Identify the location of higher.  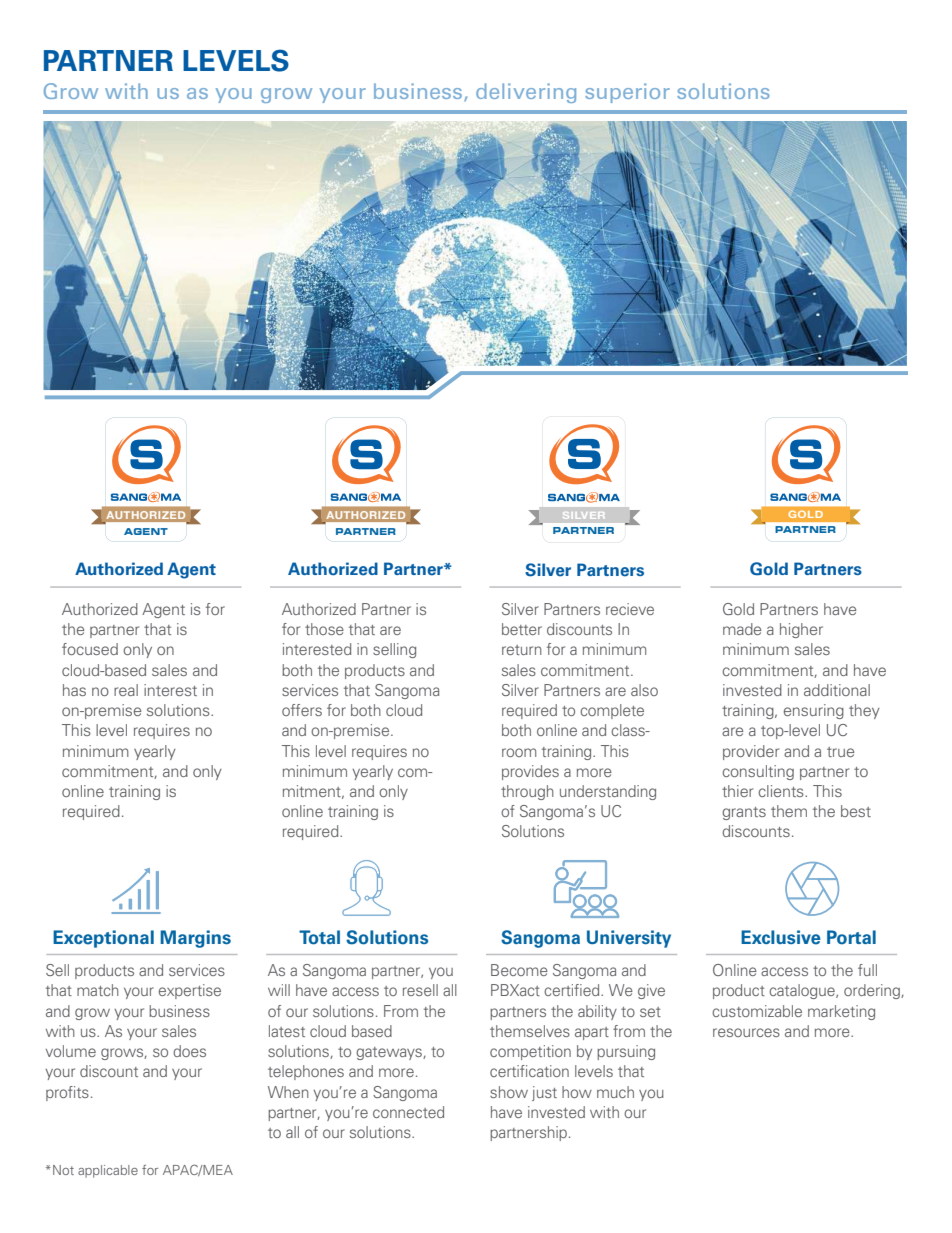
(801, 630).
